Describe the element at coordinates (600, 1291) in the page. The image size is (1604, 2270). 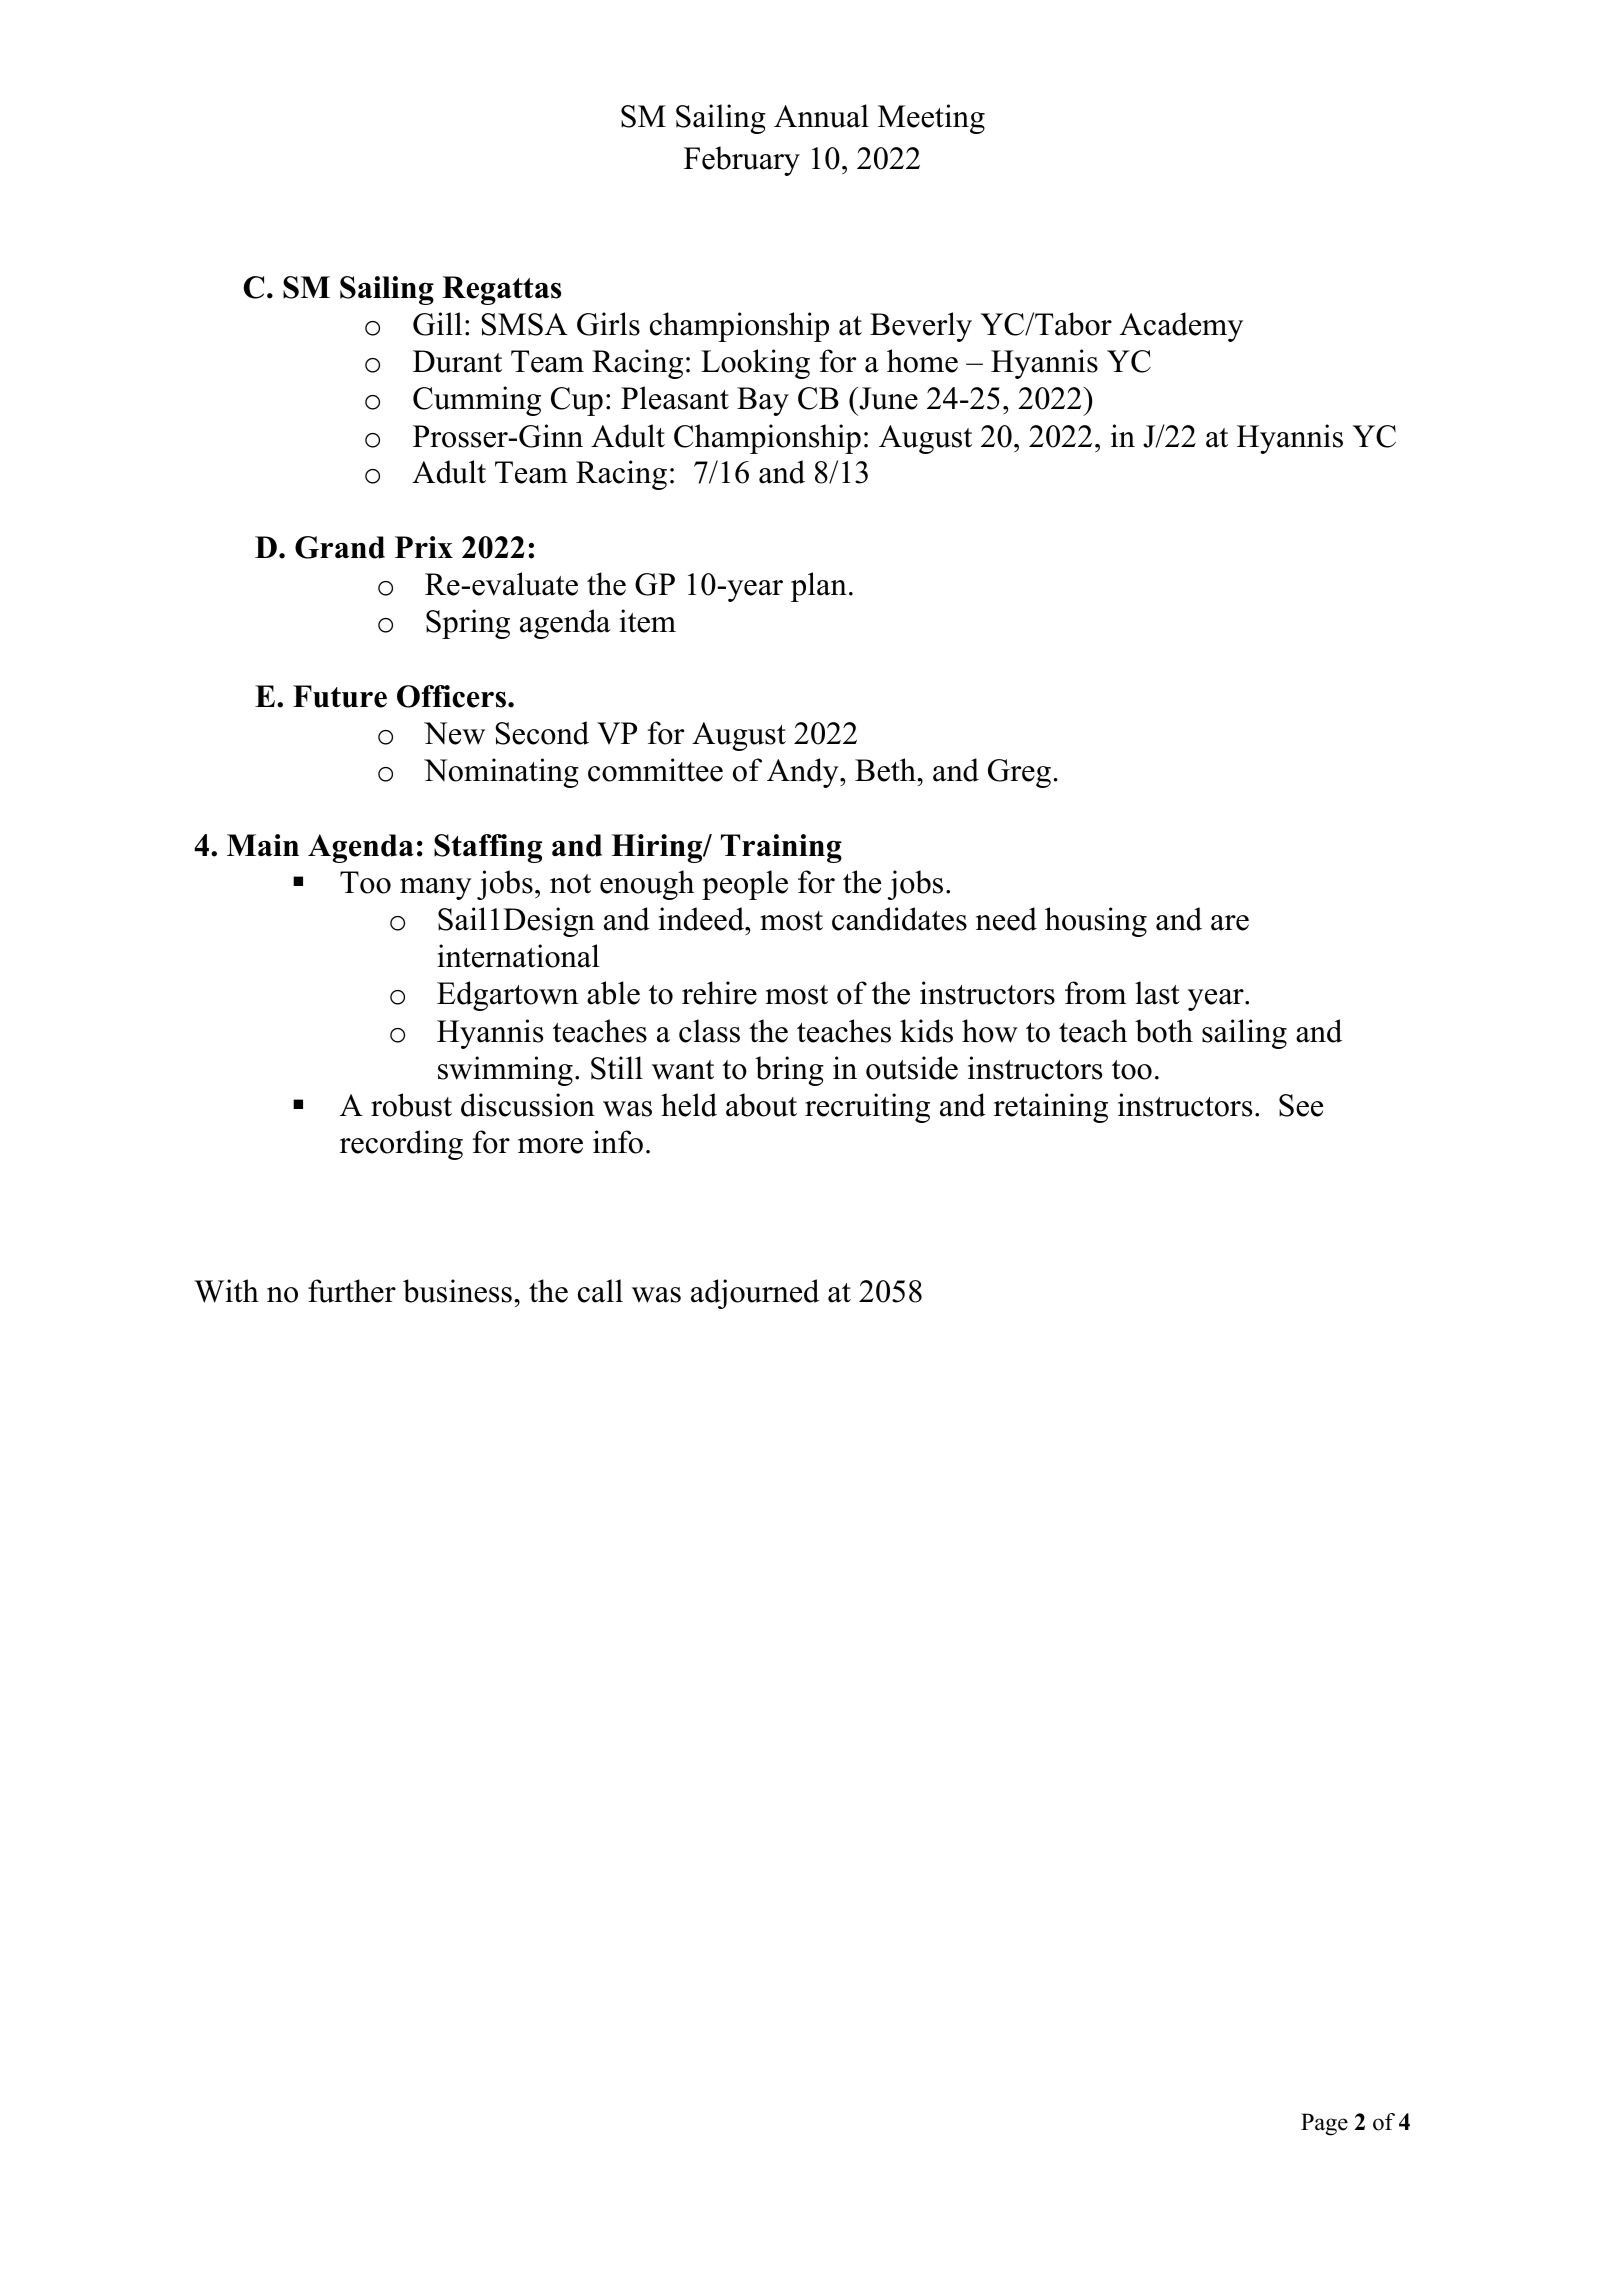
I see `call` at that location.
